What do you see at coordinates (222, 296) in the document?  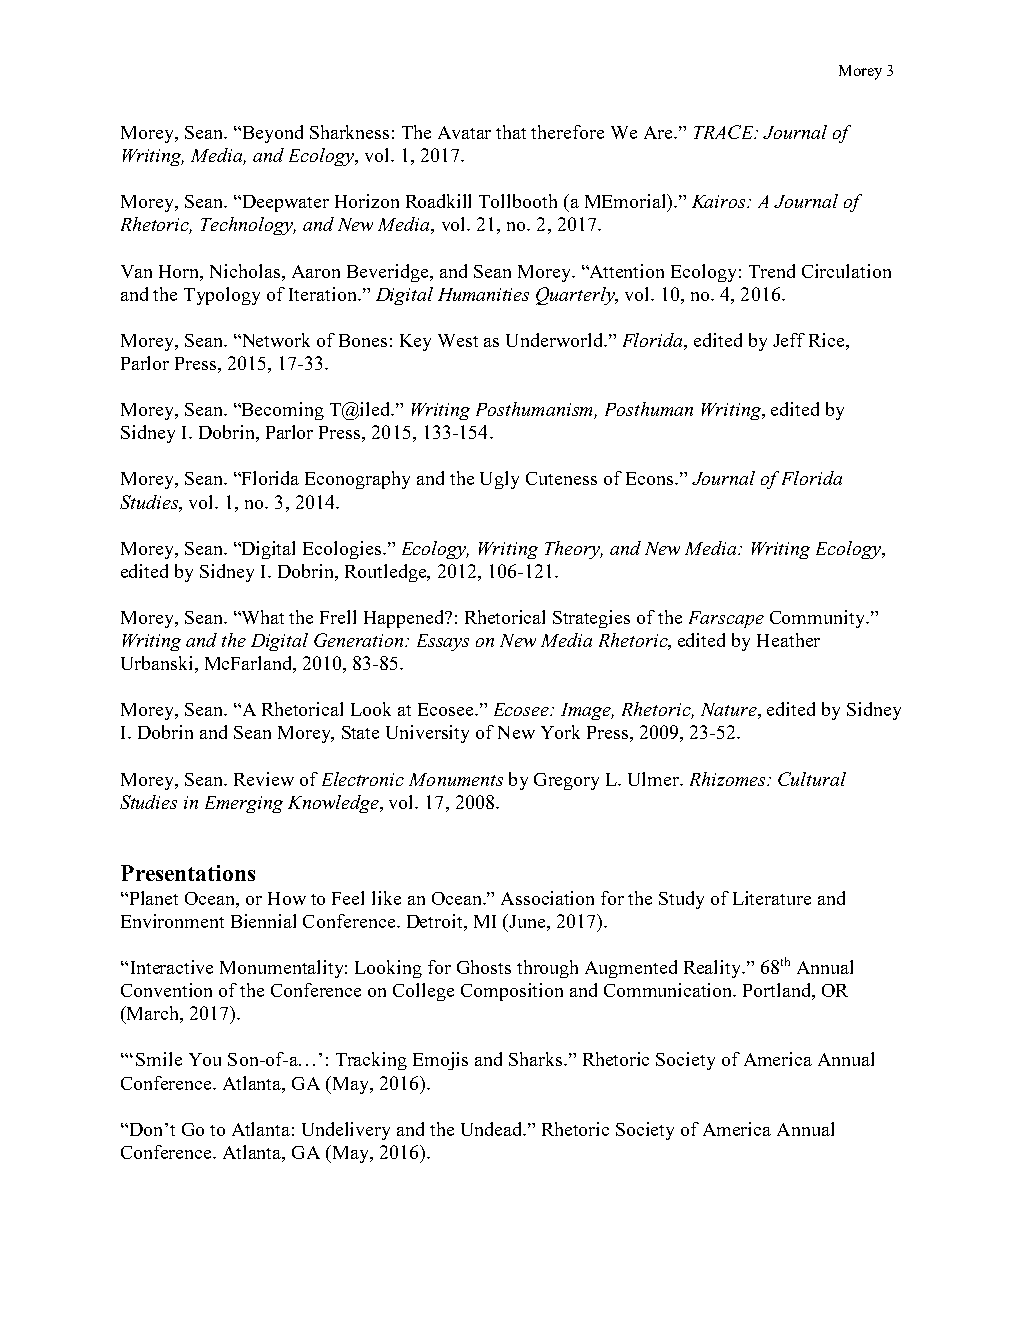 I see `Typology` at bounding box center [222, 296].
